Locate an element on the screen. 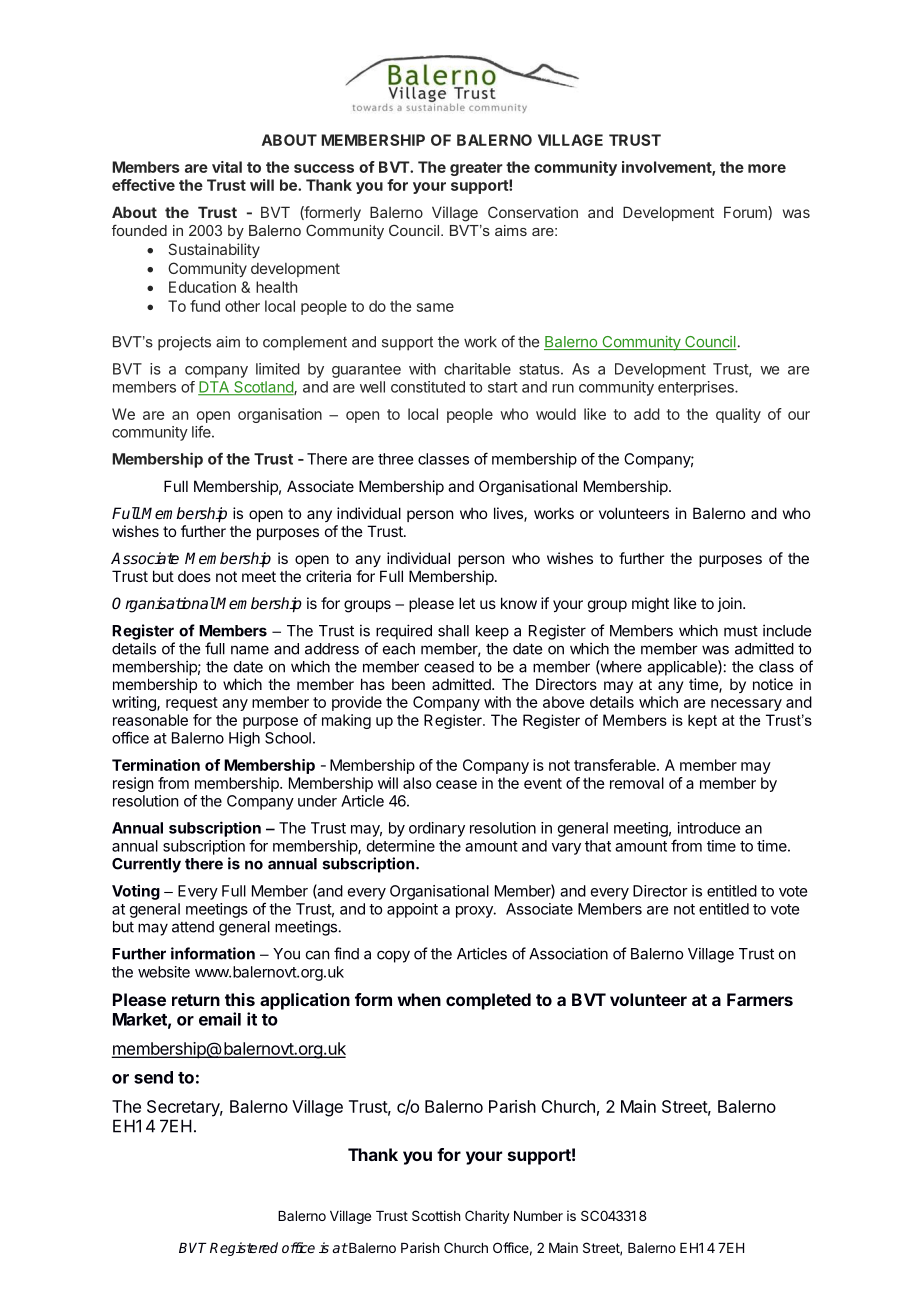  Scottish is located at coordinates (436, 1215).
